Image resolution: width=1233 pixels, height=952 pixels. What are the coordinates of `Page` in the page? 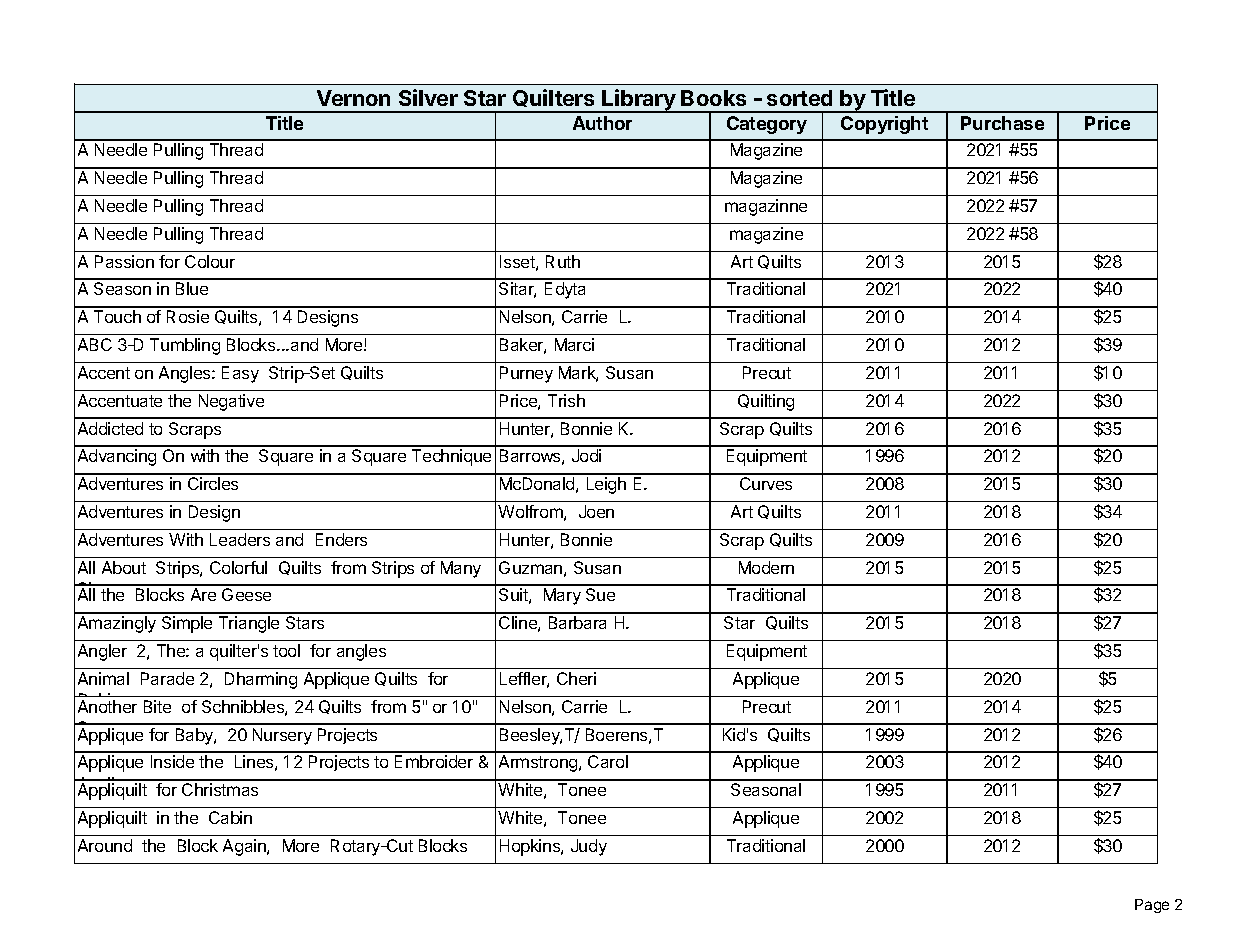 It's located at (1152, 906).
